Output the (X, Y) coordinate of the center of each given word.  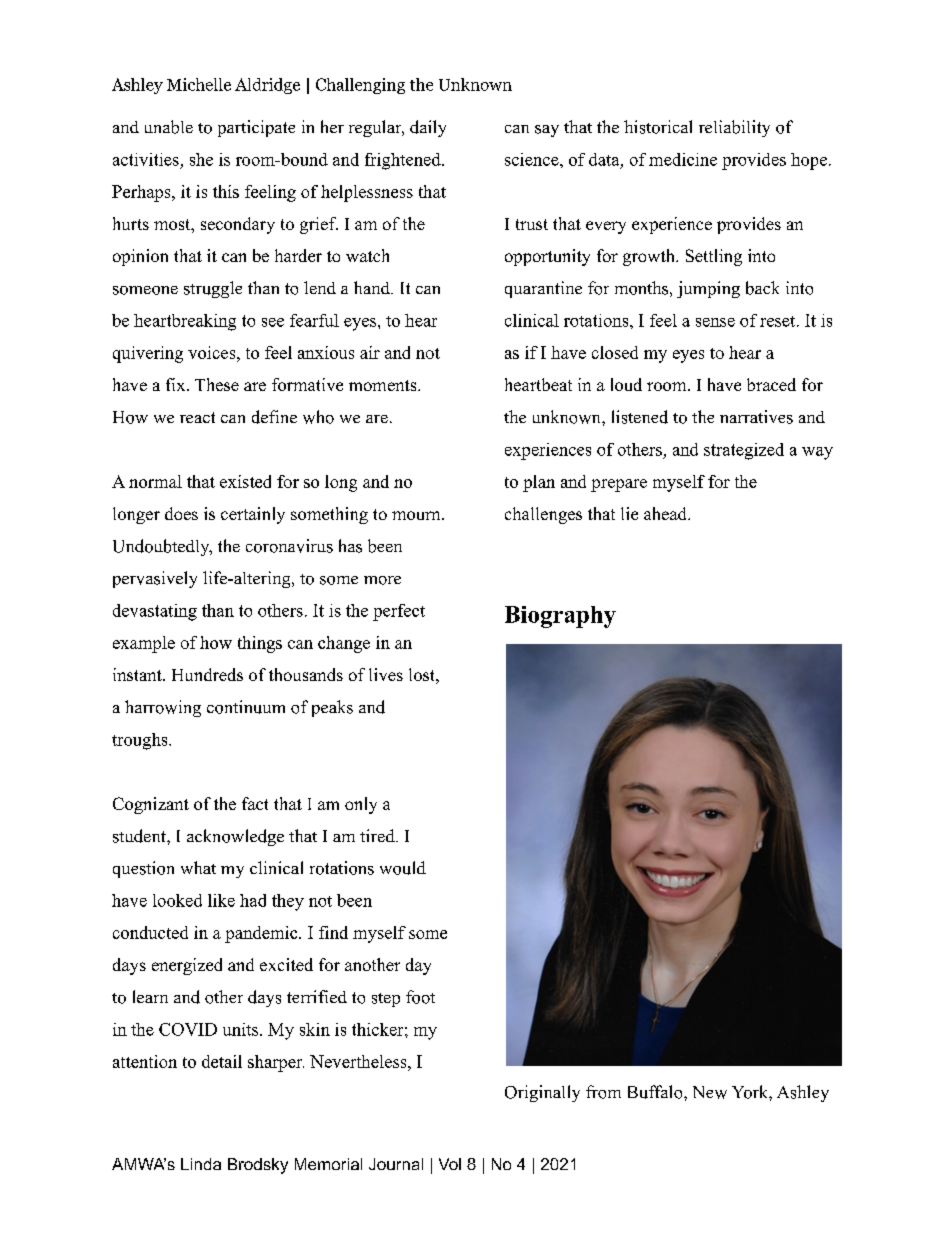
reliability (734, 128)
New (710, 1092)
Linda (201, 1164)
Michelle (199, 84)
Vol (450, 1164)
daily (428, 128)
